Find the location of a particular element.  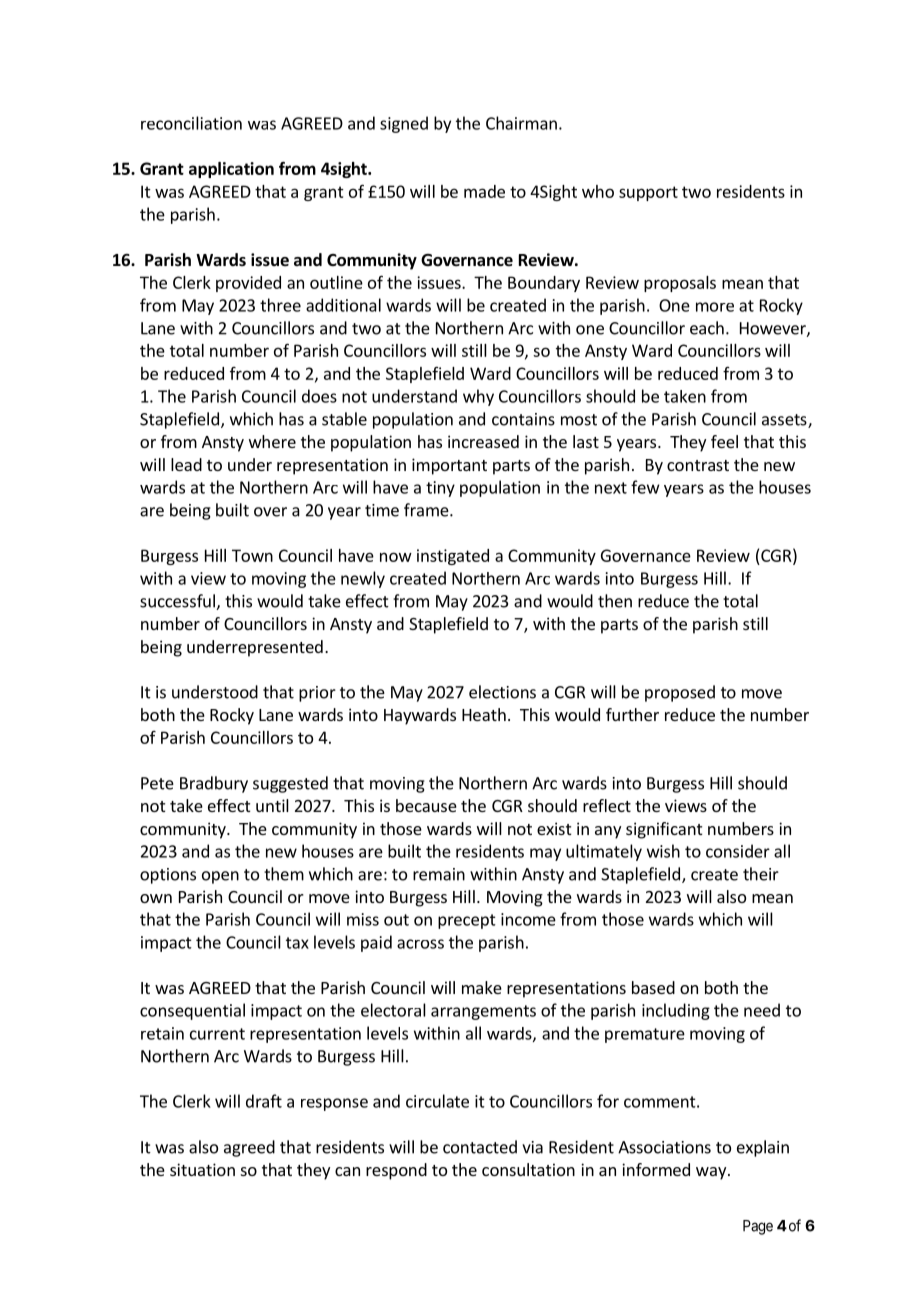

contacted is located at coordinates (480, 1147).
